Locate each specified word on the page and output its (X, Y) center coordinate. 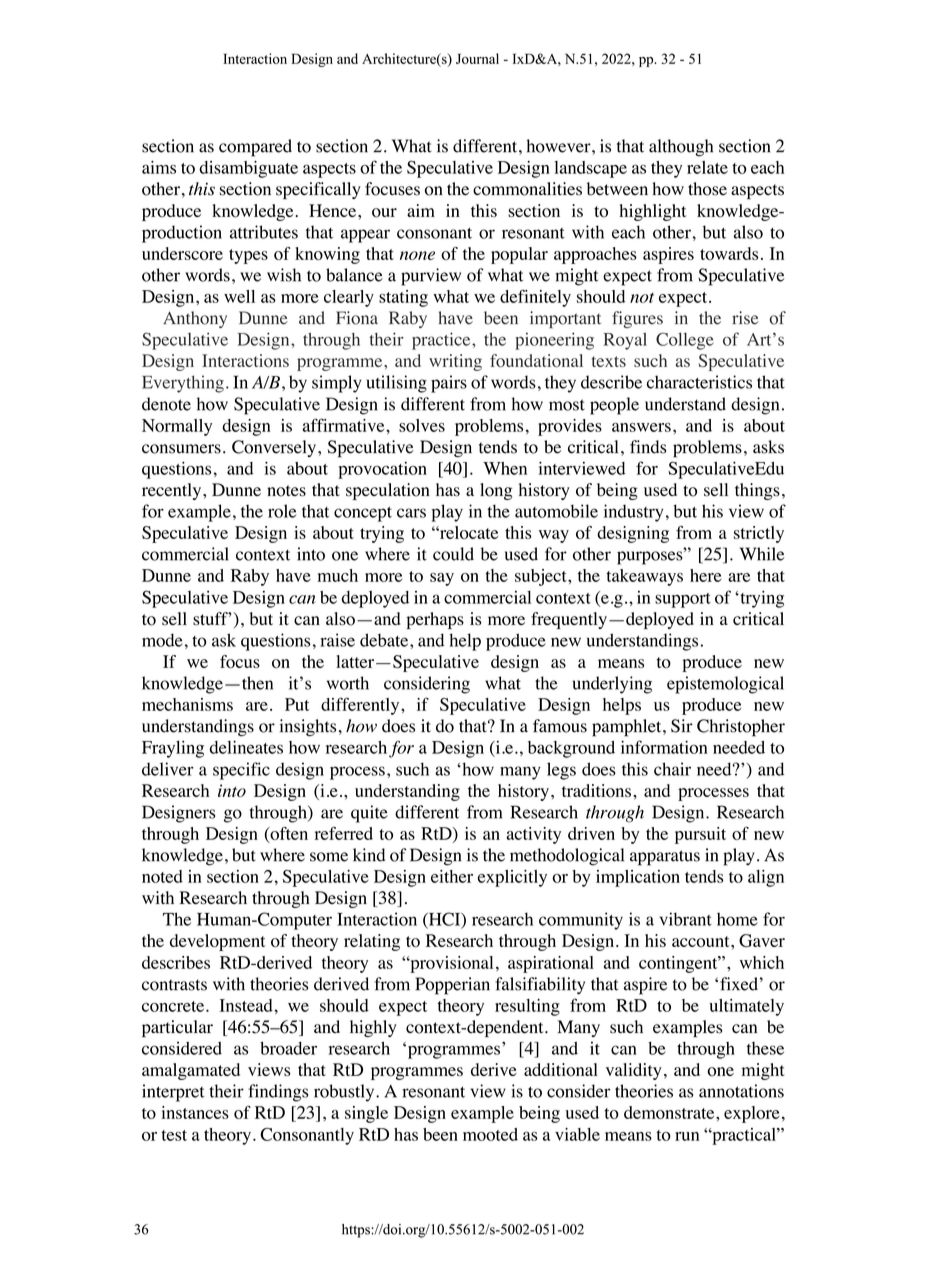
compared (255, 148)
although (681, 148)
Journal (477, 58)
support (683, 600)
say (442, 579)
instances (195, 1112)
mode (162, 640)
